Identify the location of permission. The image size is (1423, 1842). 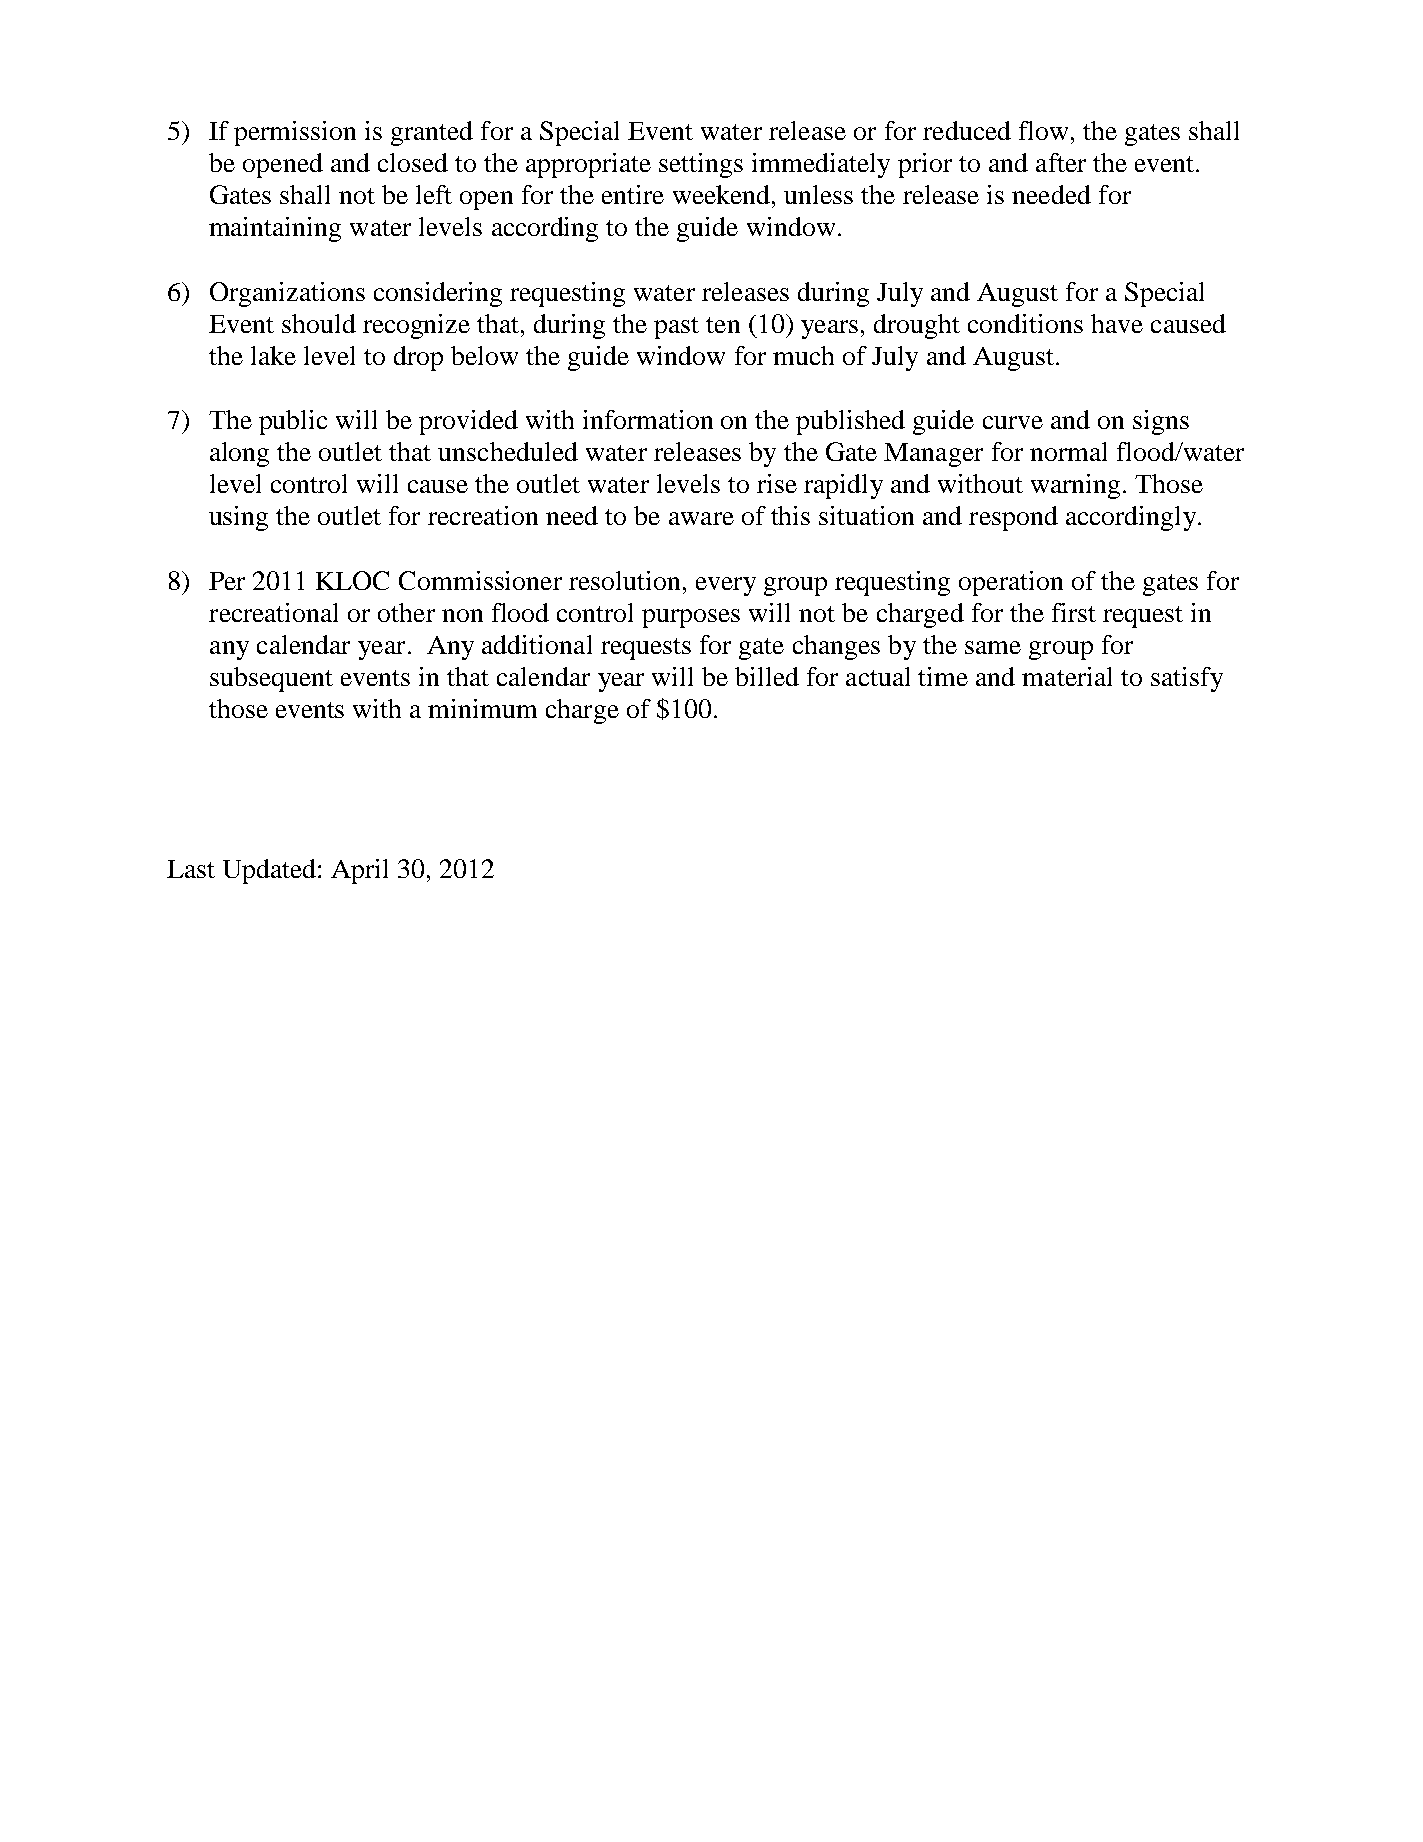
(295, 133).
